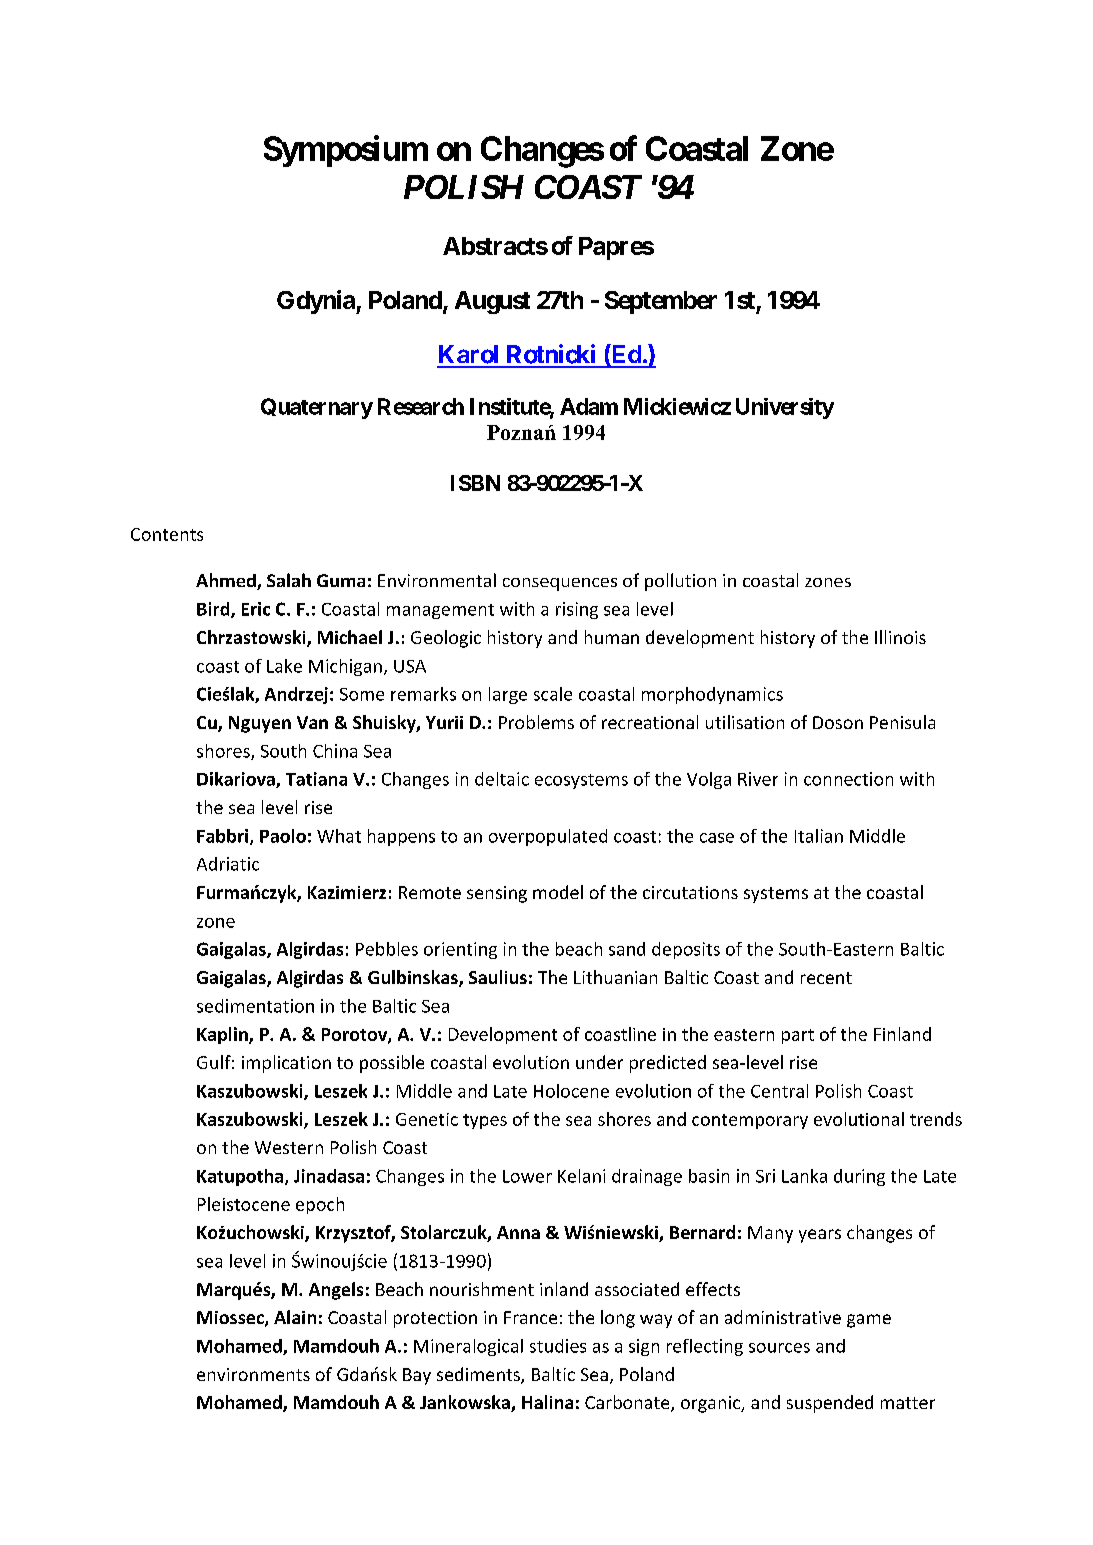  Describe the element at coordinates (502, 779) in the screenshot. I see `deltaic` at that location.
